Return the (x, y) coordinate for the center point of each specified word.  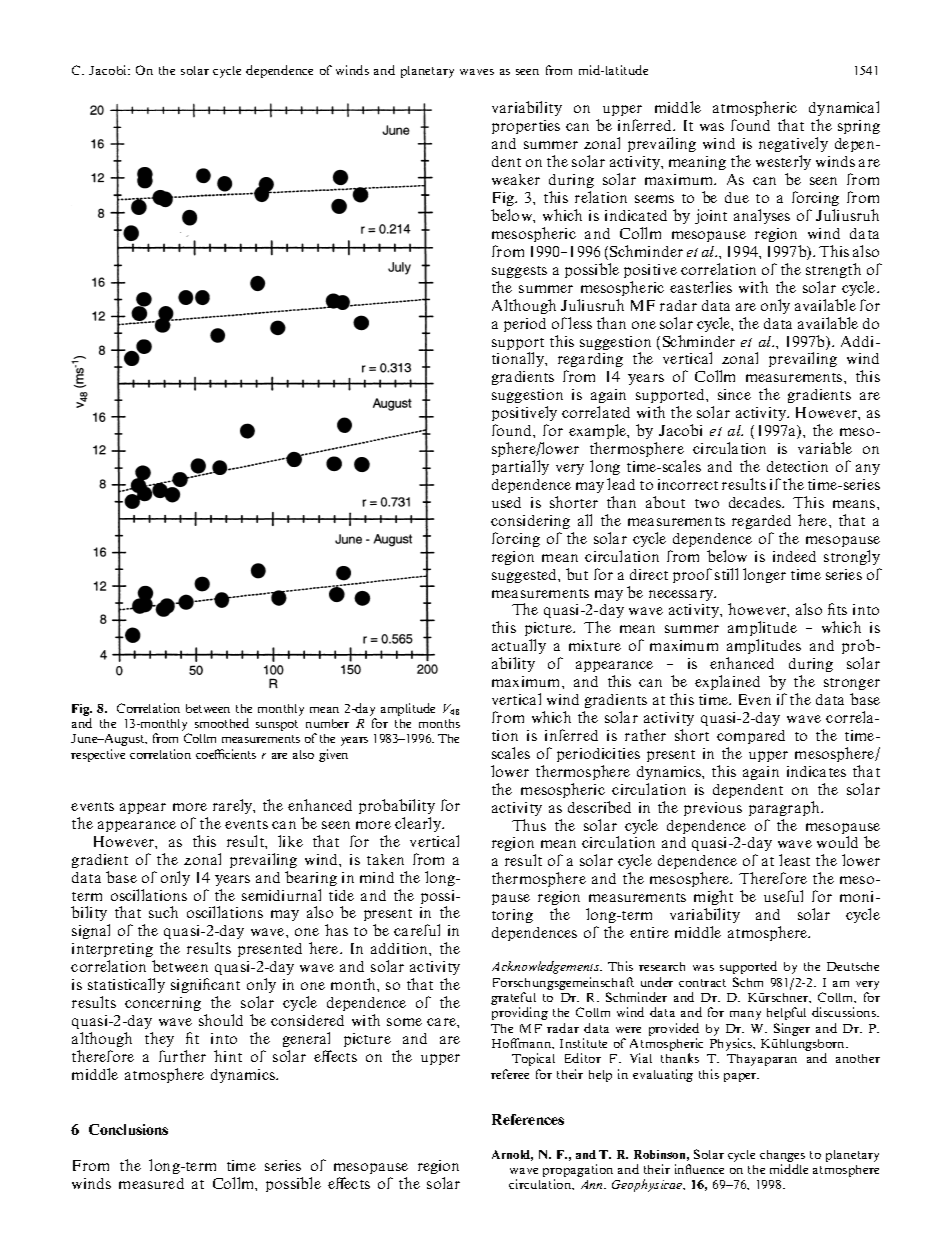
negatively (793, 146)
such (163, 912)
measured (151, 1183)
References (528, 1119)
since (734, 394)
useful (783, 896)
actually (519, 648)
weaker (516, 179)
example (598, 431)
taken (385, 859)
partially (520, 467)
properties (526, 127)
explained (727, 682)
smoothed (222, 723)
